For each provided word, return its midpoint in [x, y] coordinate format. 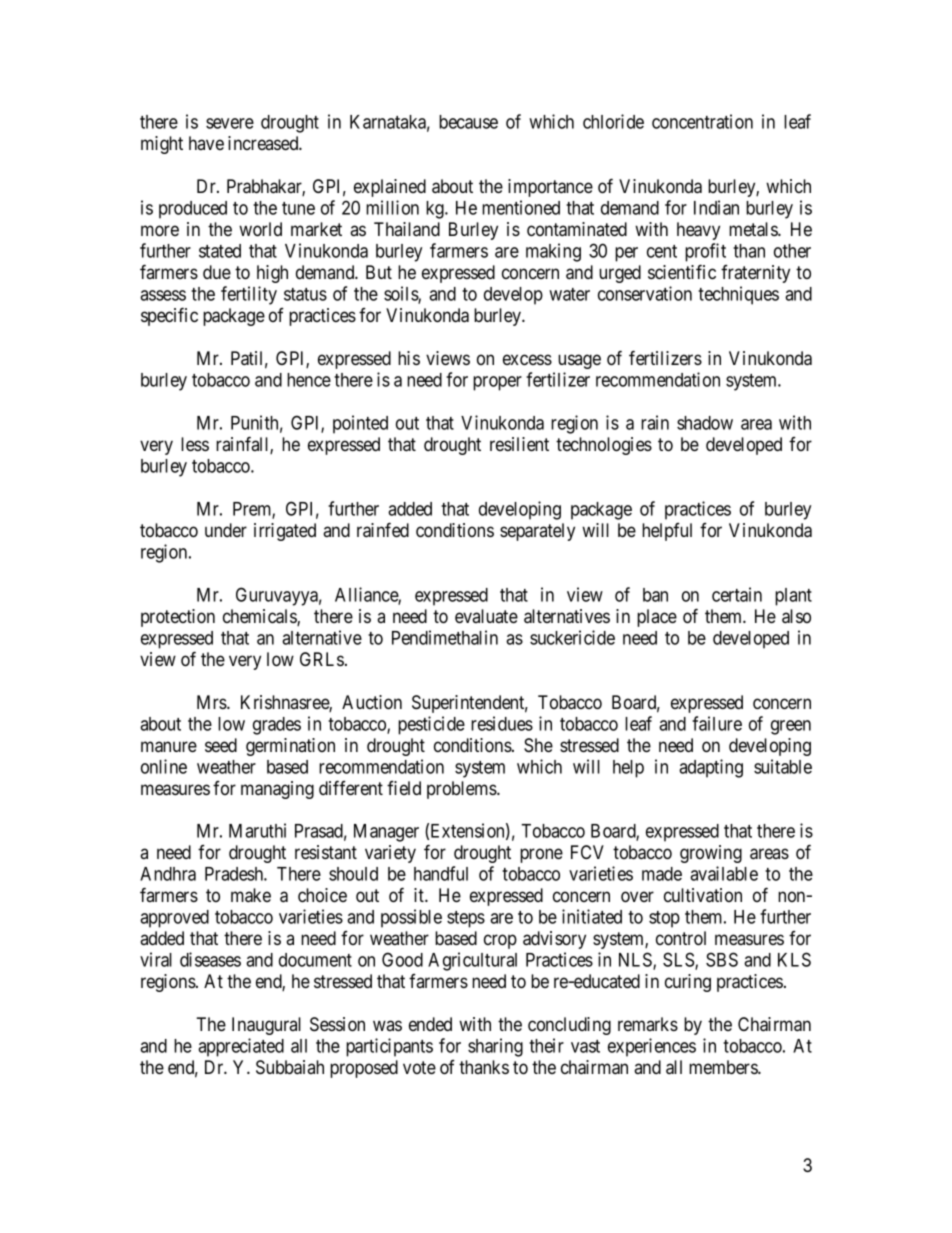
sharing [495, 1047]
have [206, 143]
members [724, 1067]
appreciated [241, 1047]
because [468, 122]
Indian [716, 207]
